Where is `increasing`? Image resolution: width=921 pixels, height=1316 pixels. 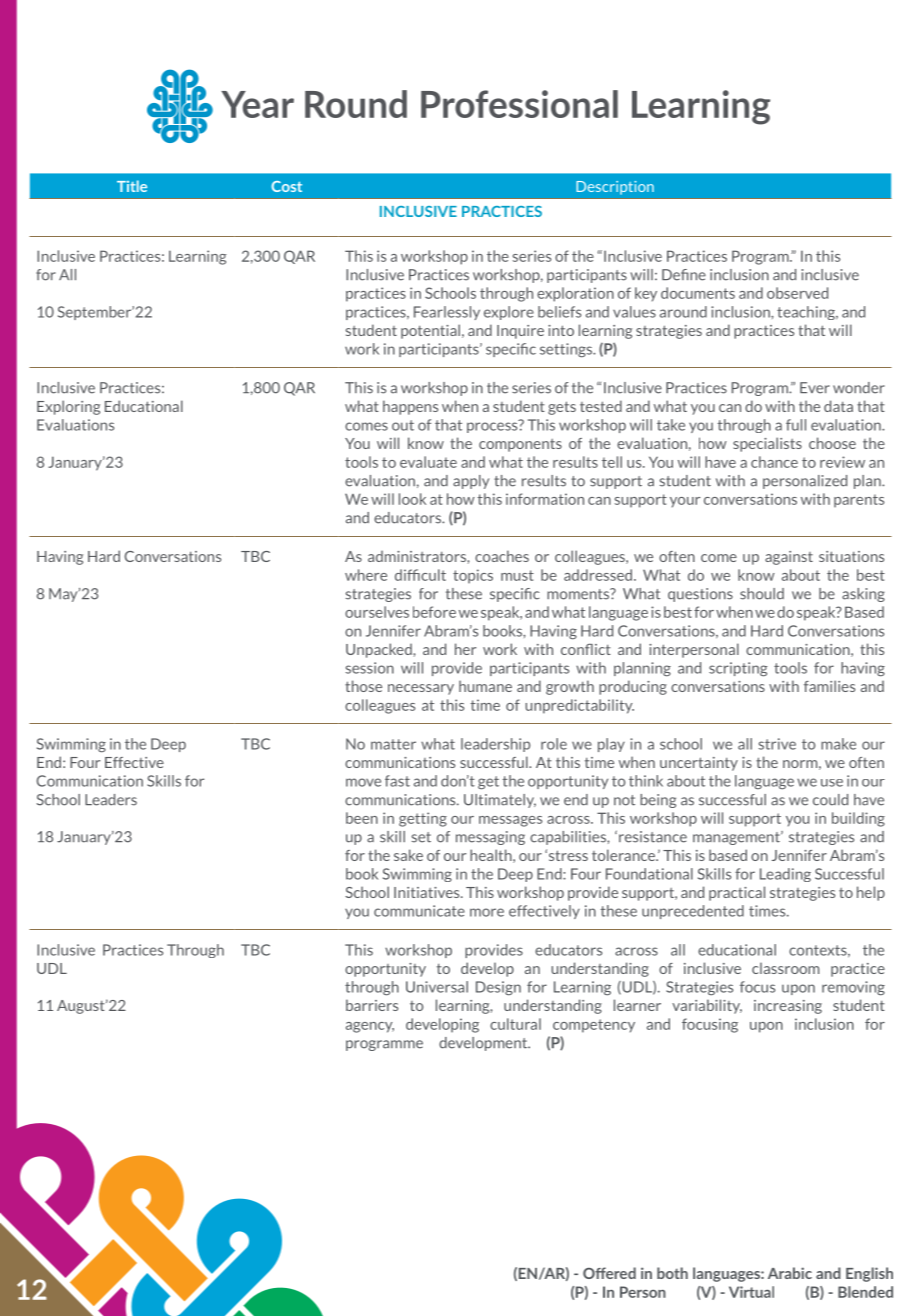 increasing is located at coordinates (788, 1007).
